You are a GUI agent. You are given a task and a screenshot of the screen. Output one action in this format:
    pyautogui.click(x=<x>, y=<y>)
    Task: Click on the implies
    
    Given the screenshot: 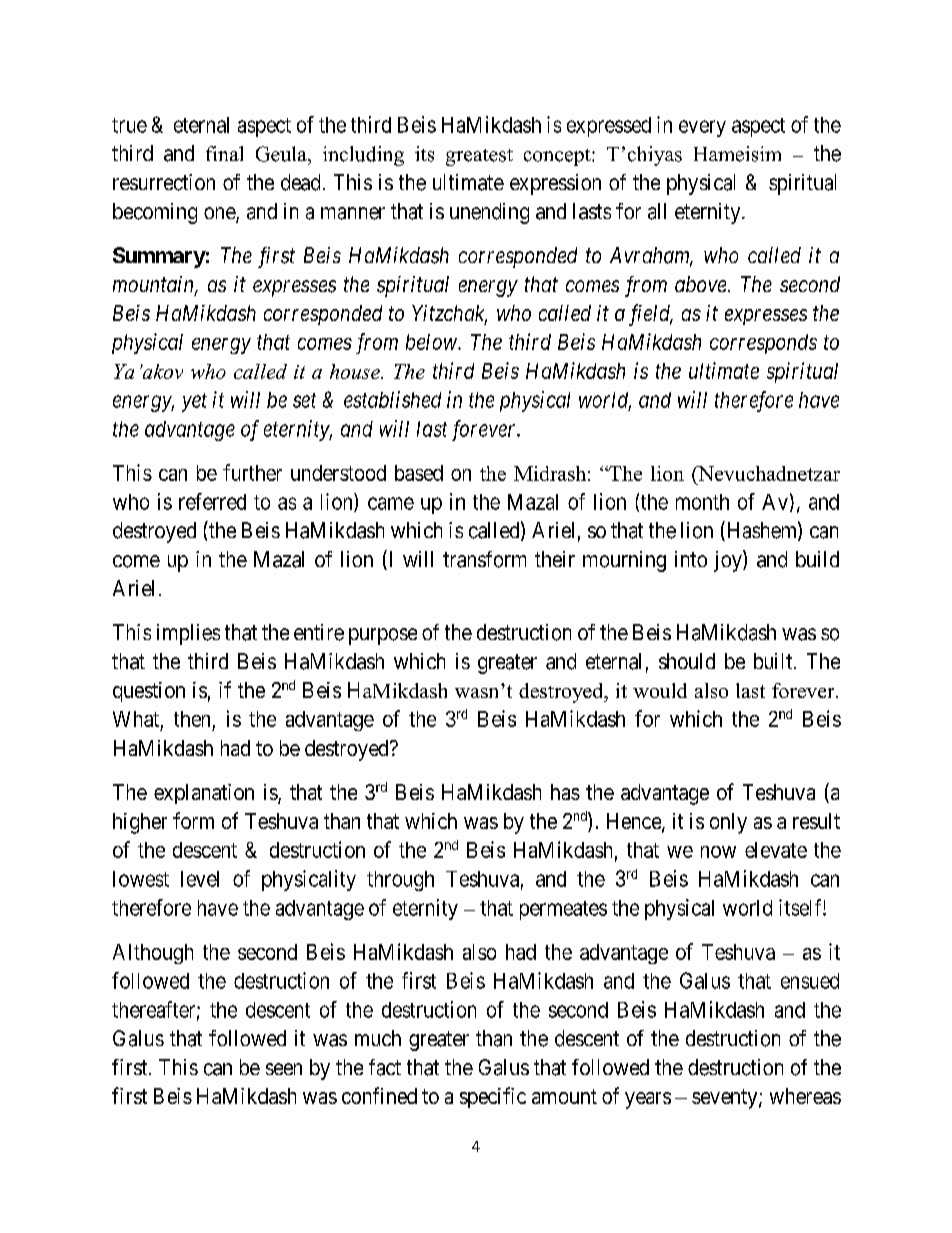 What is the action you would take?
    pyautogui.click(x=188, y=634)
